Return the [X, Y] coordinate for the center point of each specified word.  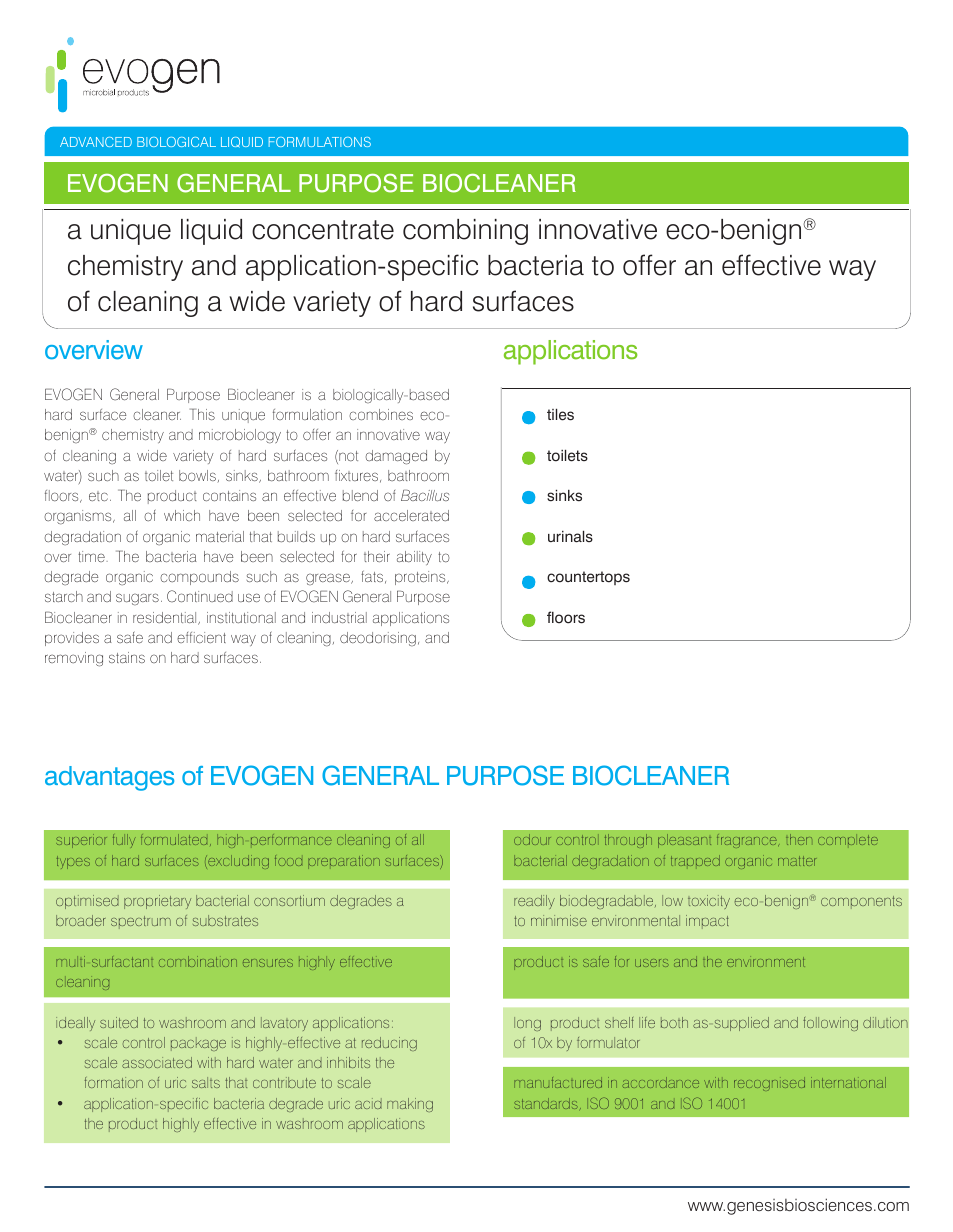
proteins [421, 578]
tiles [560, 414]
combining [465, 232]
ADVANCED [96, 142]
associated [157, 1062]
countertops [588, 578]
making [410, 1105]
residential [166, 618]
